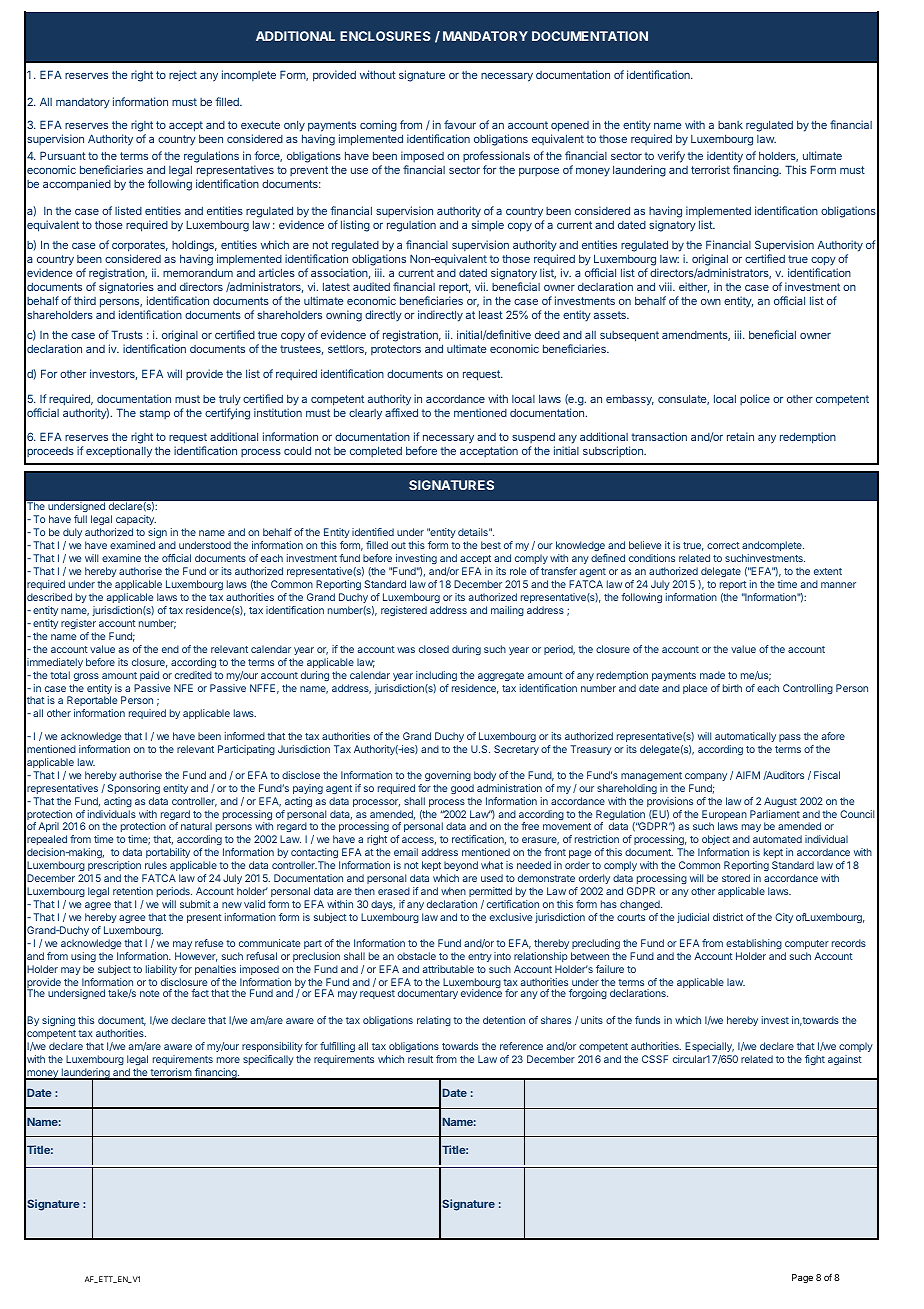 The height and width of the page is (1309, 924). What do you see at coordinates (462, 789) in the page?
I see `good` at bounding box center [462, 789].
